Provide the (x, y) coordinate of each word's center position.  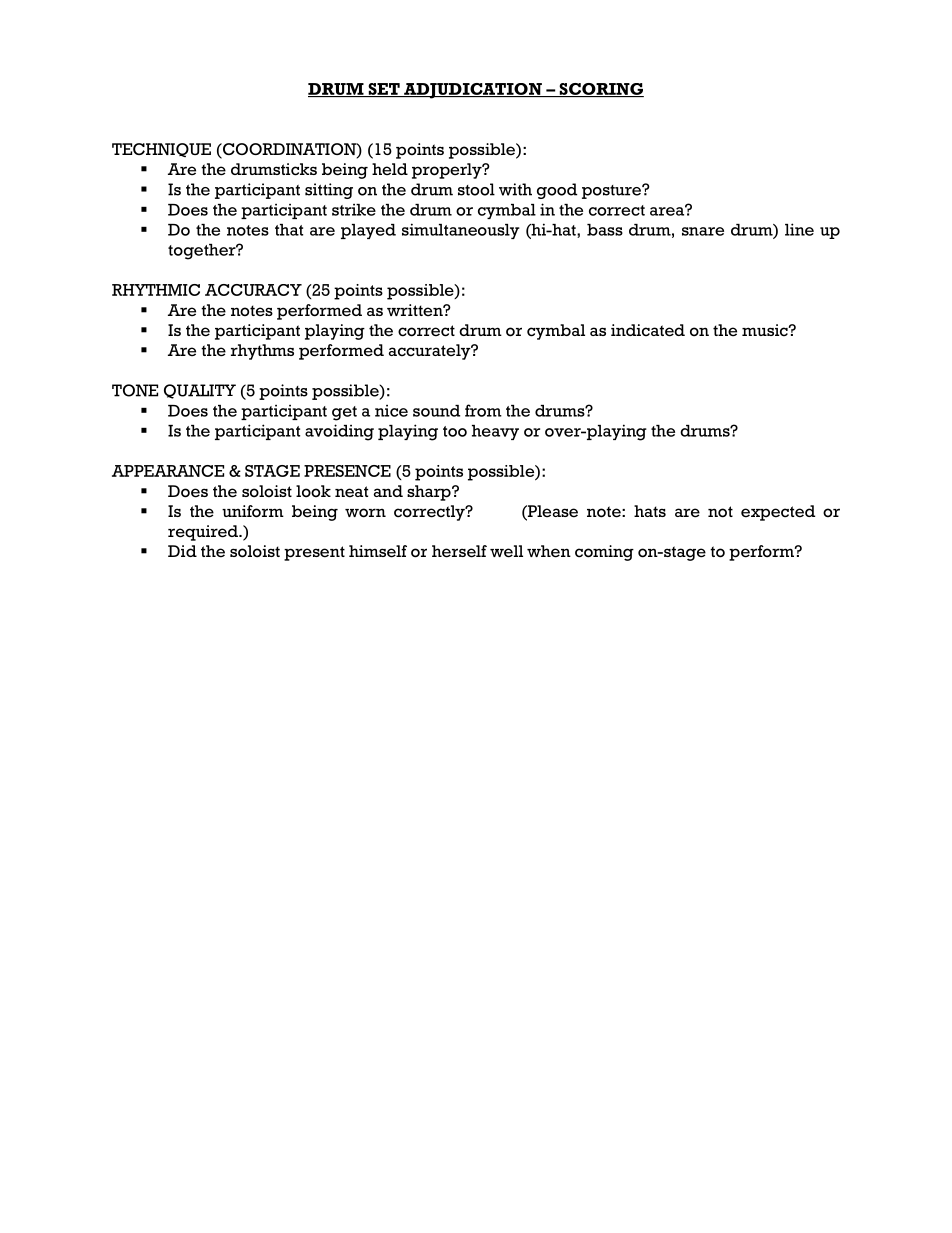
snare (703, 231)
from (483, 410)
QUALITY (200, 391)
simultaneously (461, 231)
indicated (648, 330)
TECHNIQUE (161, 150)
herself (459, 551)
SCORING (600, 90)
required (204, 533)
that (289, 230)
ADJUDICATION (473, 91)
